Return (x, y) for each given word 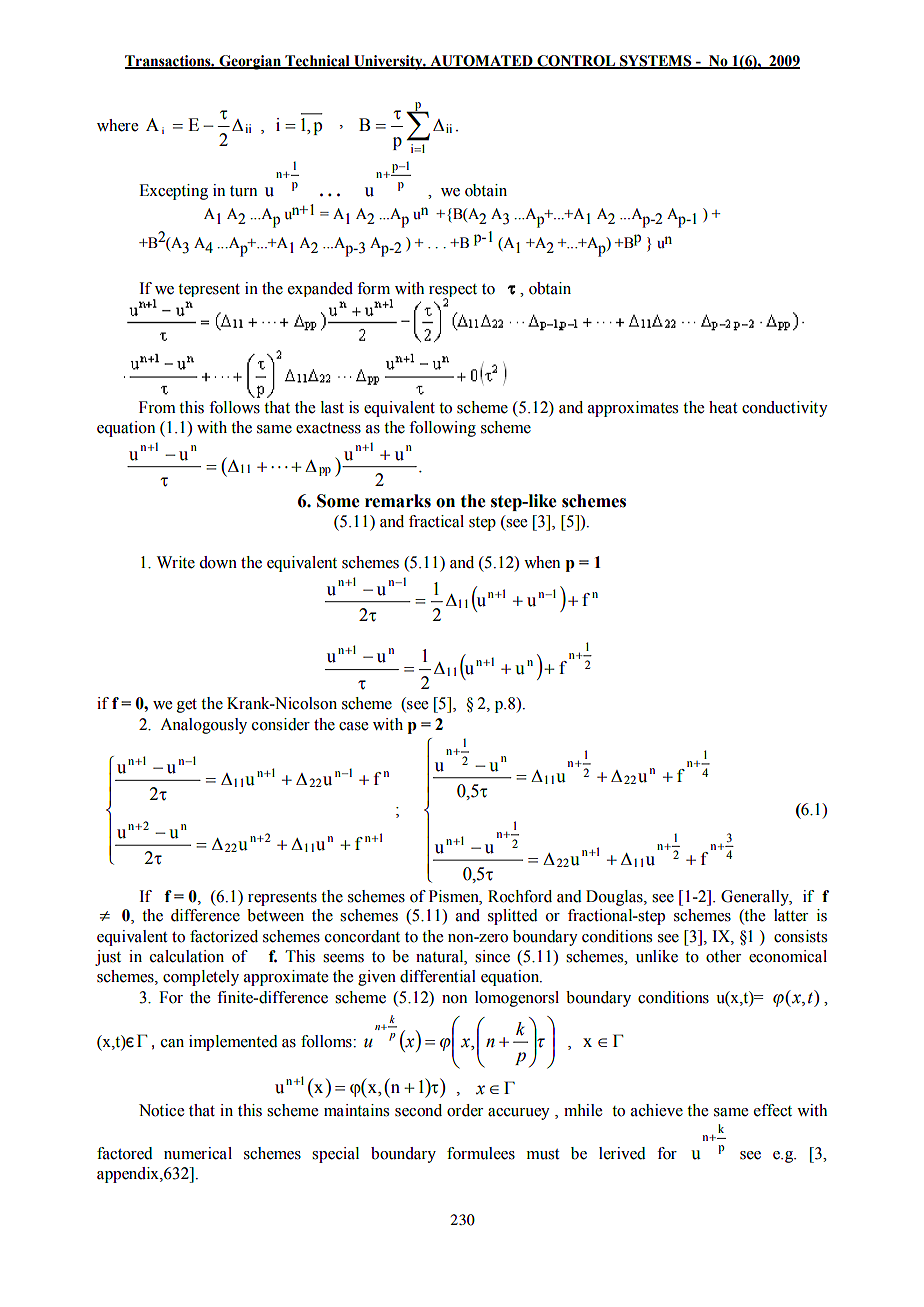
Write (176, 562)
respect (453, 292)
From (157, 407)
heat (723, 407)
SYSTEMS (656, 61)
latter (791, 915)
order (465, 1110)
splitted (513, 917)
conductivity (785, 409)
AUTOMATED (481, 61)
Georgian (250, 62)
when (542, 562)
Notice (161, 1110)
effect (773, 1110)
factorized (224, 936)
